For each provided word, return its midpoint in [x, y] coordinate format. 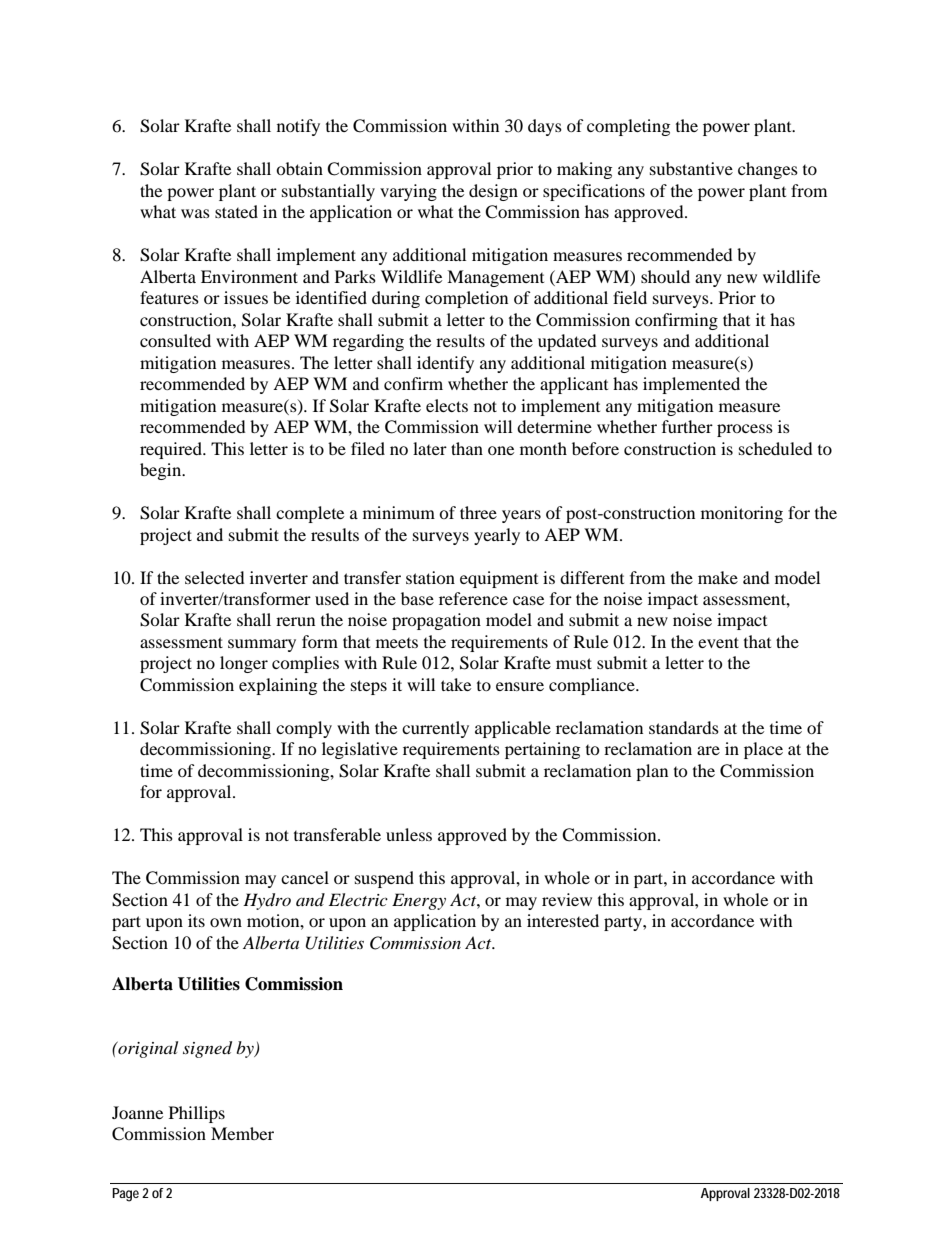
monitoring [742, 514]
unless [409, 834]
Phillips [197, 1114]
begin [162, 471]
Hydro [267, 901]
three [478, 512]
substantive [691, 168]
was [195, 213]
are [708, 750]
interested [563, 920]
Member [242, 1133]
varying [408, 192]
